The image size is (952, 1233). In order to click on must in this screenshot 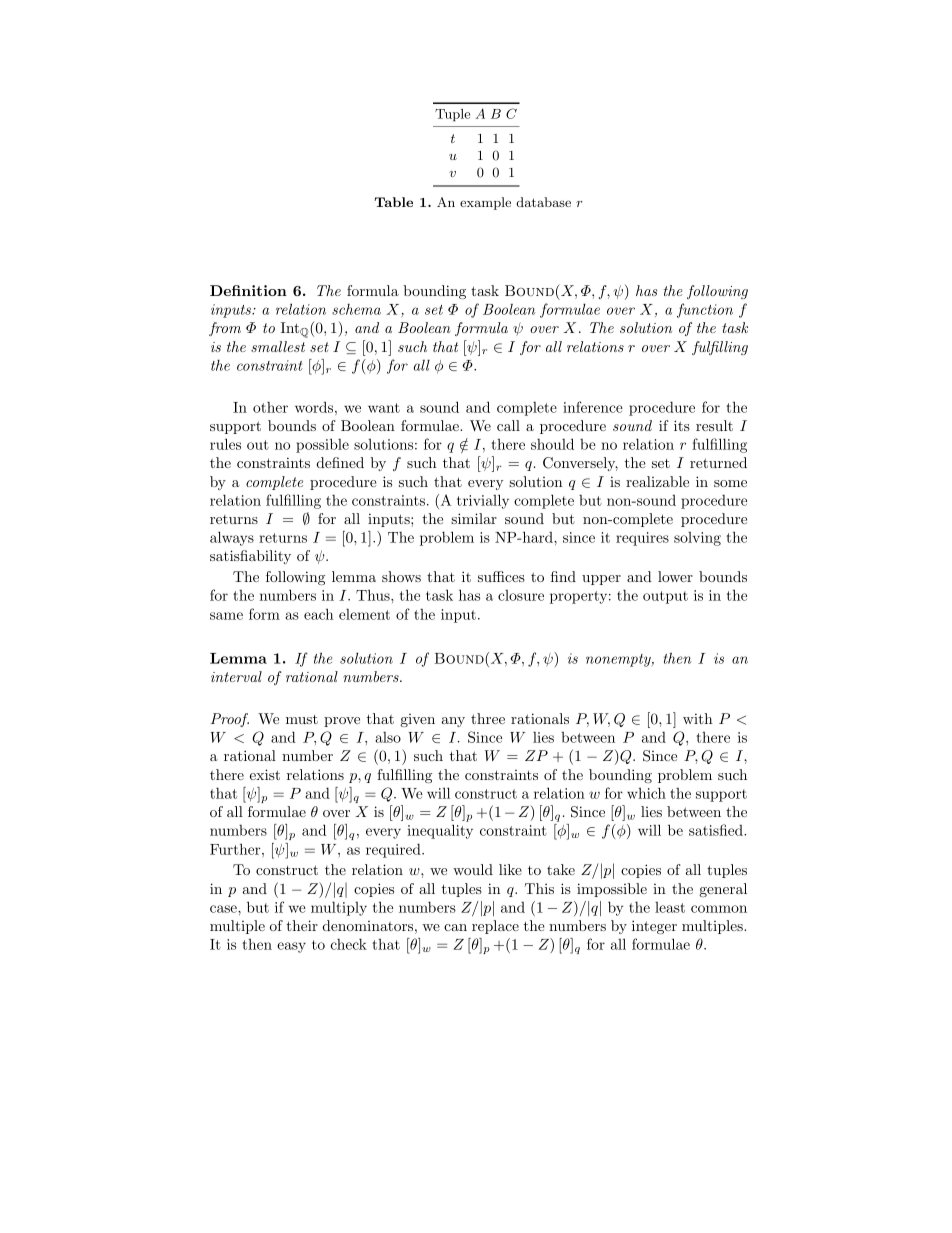, I will do `click(302, 719)`.
